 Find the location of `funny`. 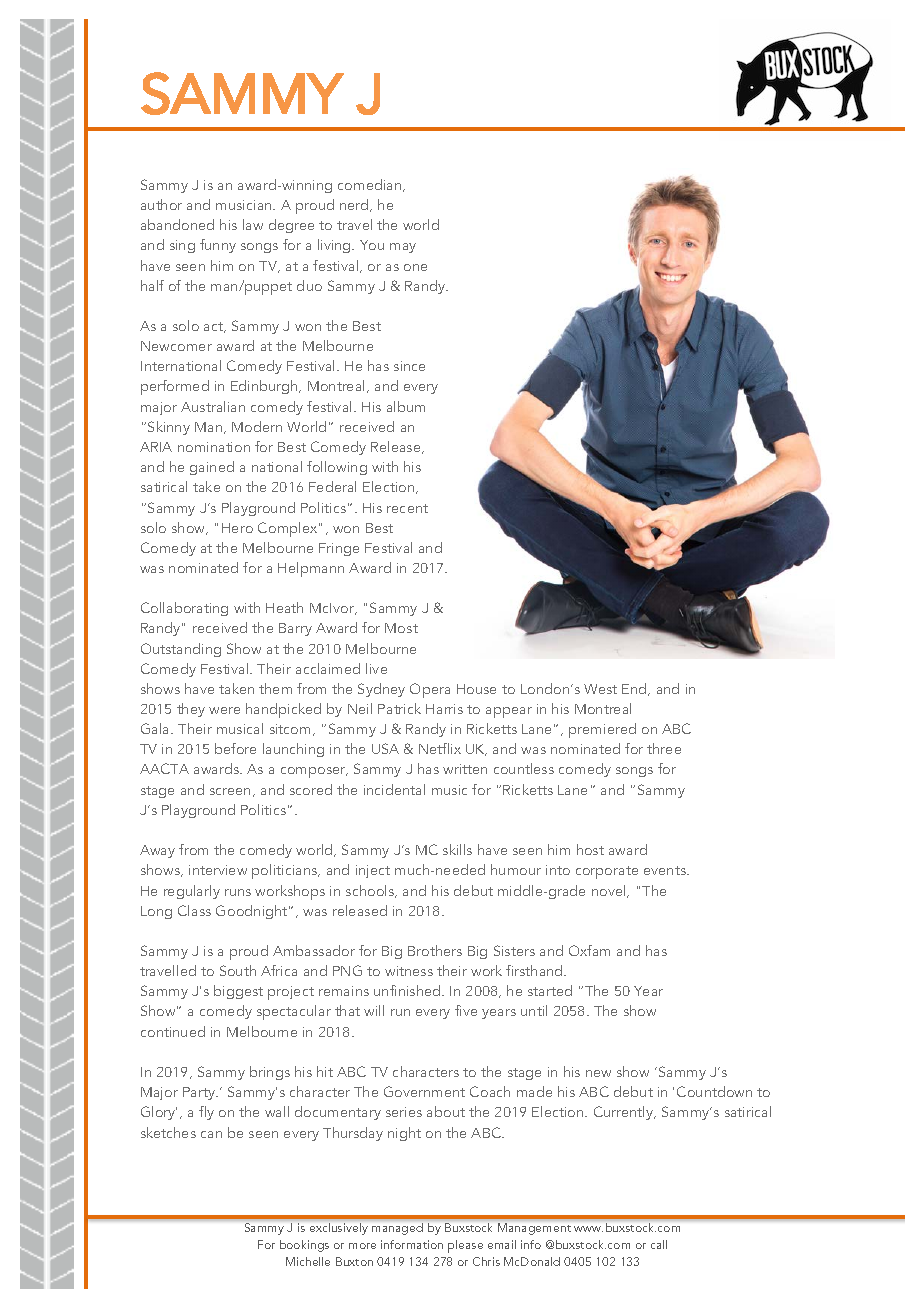

funny is located at coordinates (218, 246).
